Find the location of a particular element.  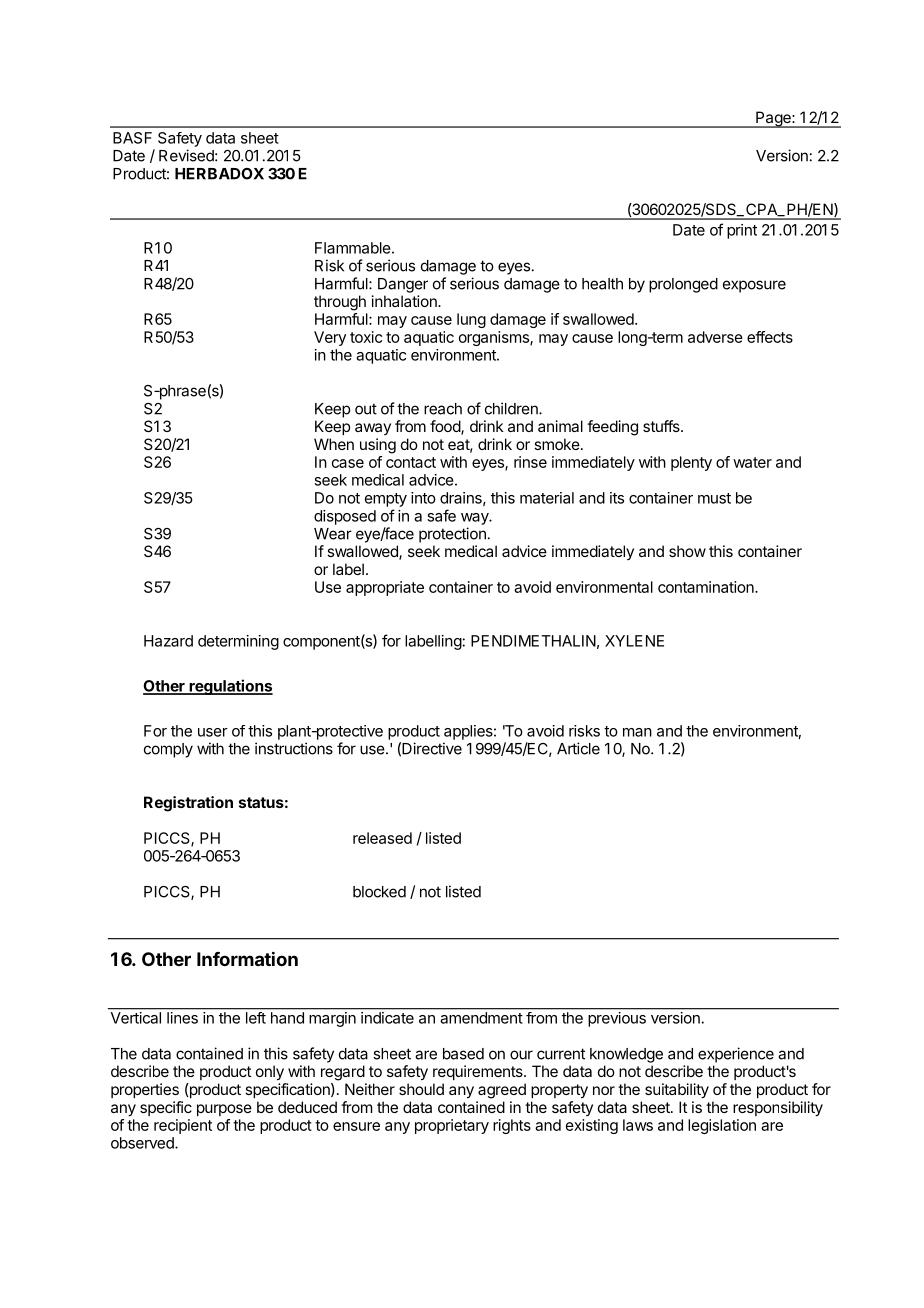

Flammable is located at coordinates (353, 248).
